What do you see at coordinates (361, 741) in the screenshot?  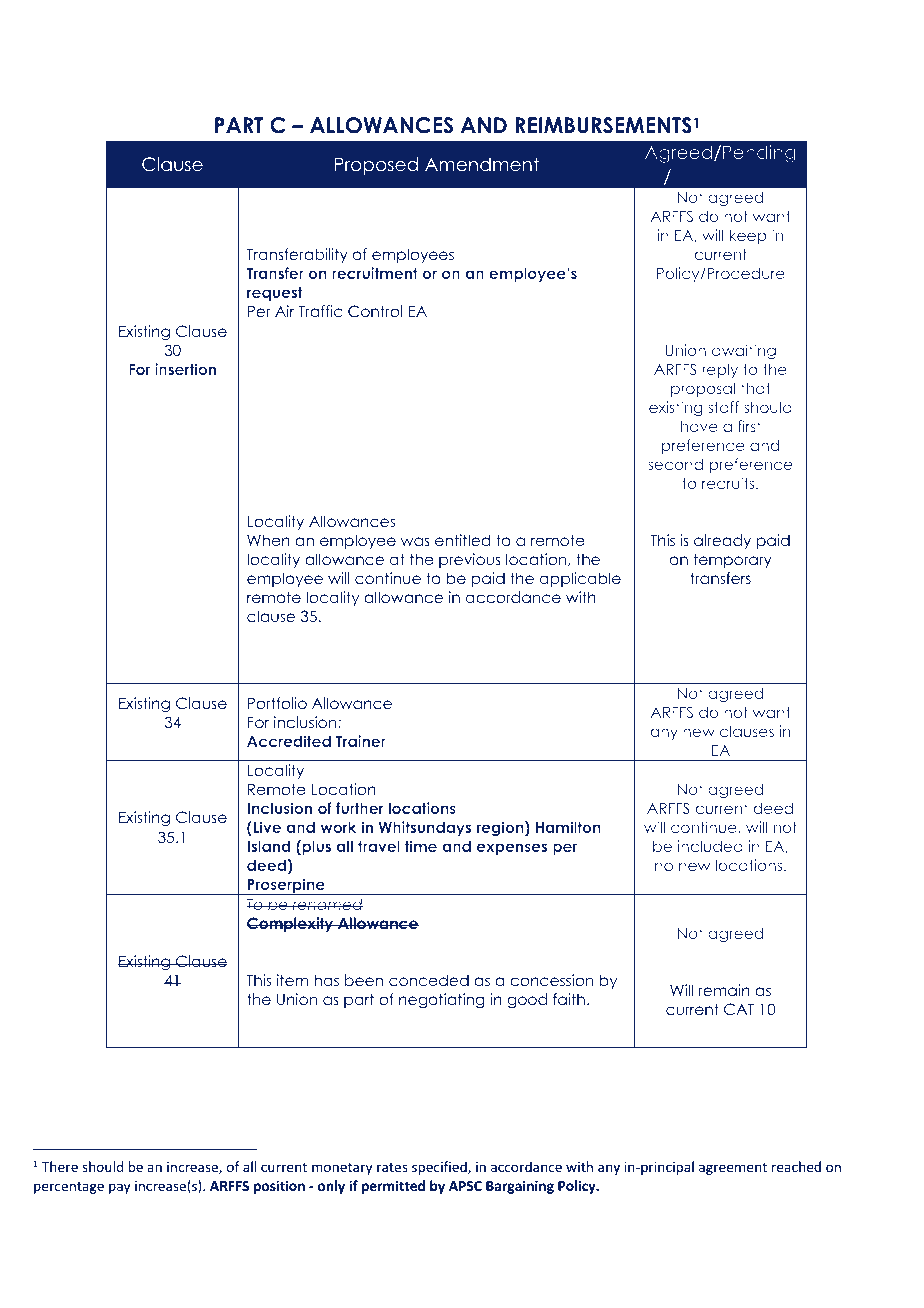 I see `Trainer` at bounding box center [361, 741].
